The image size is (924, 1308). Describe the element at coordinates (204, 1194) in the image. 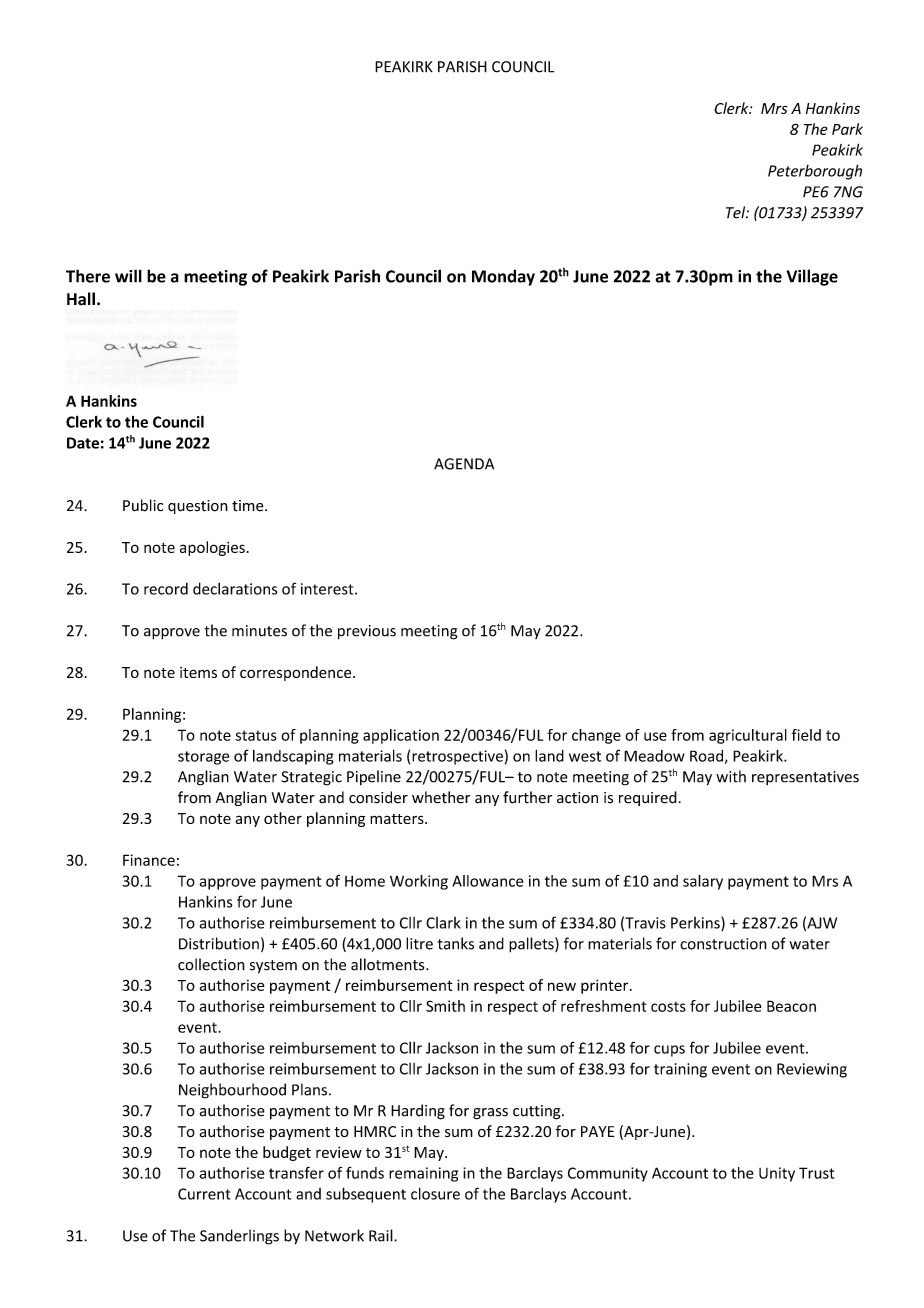

I see `Current` at that location.
